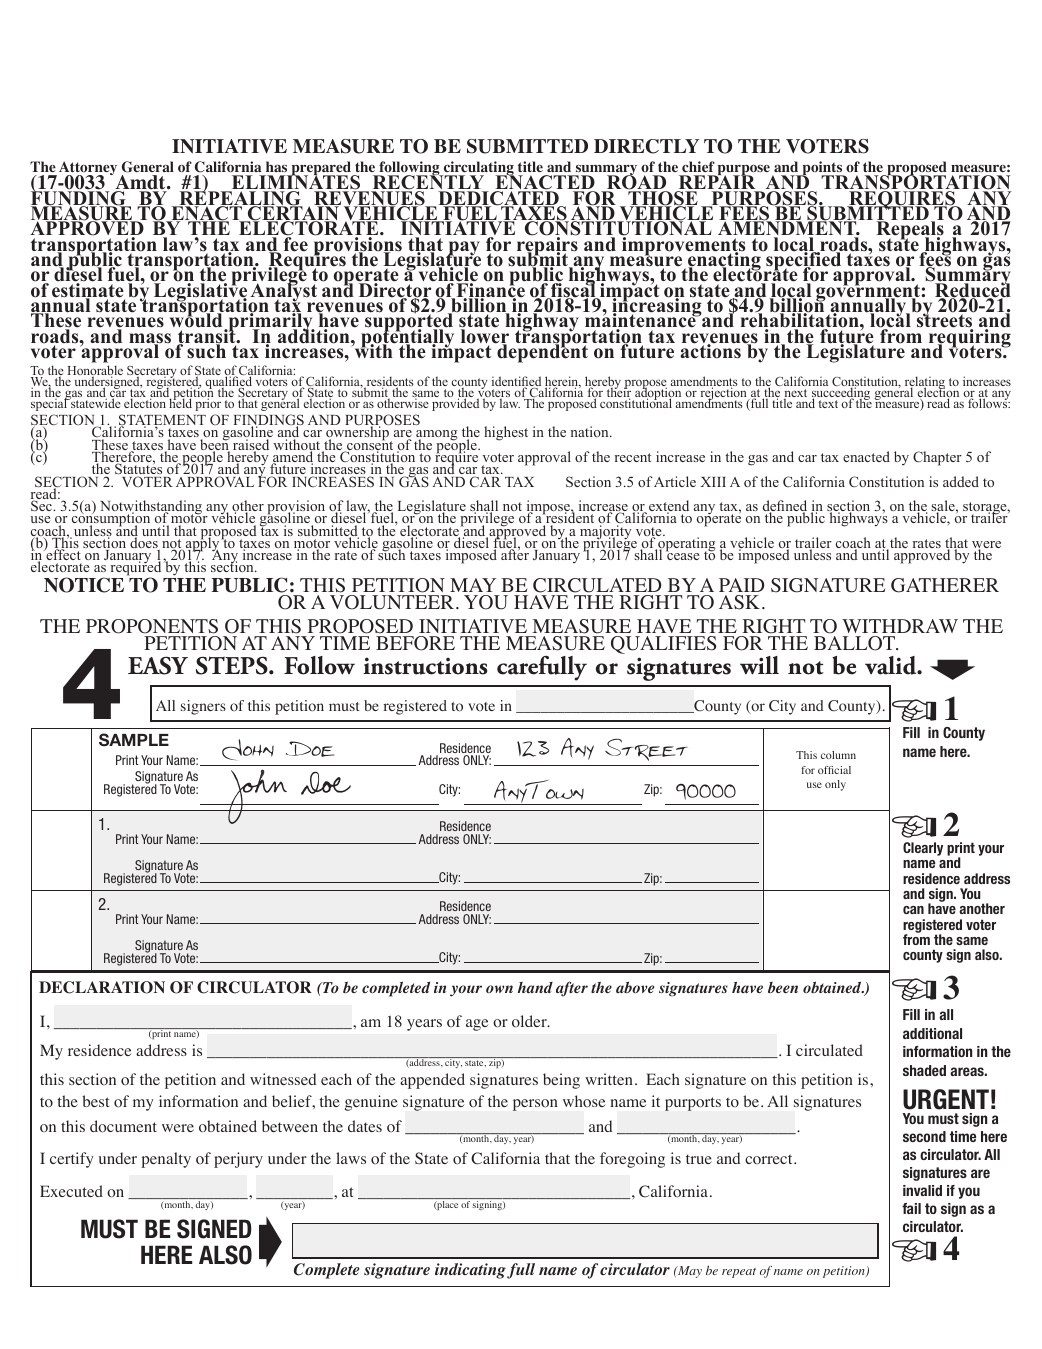 Image resolution: width=1042 pixels, height=1349 pixels. I want to click on instructions, so click(425, 666).
